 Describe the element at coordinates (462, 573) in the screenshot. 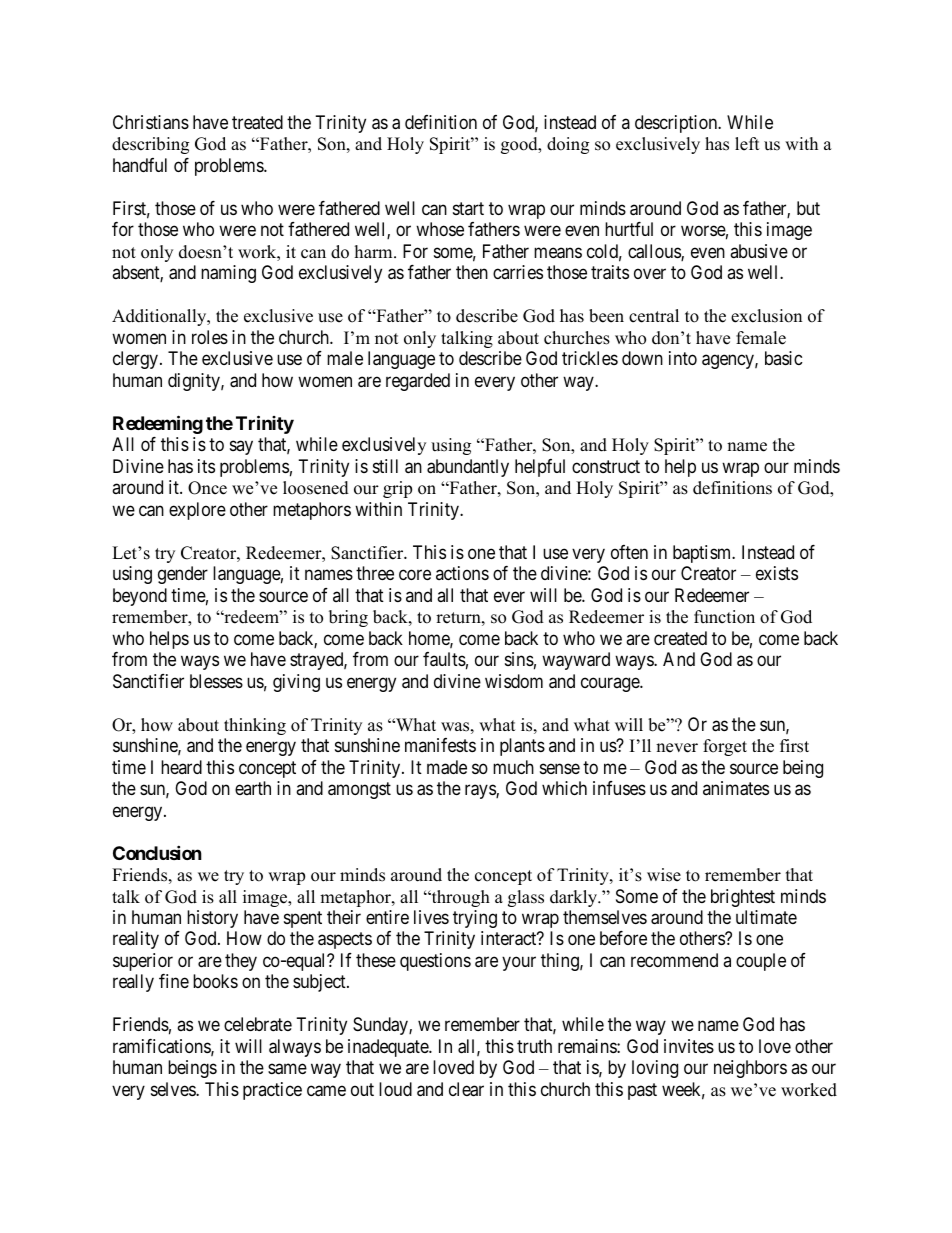

I see `actions` at that location.
